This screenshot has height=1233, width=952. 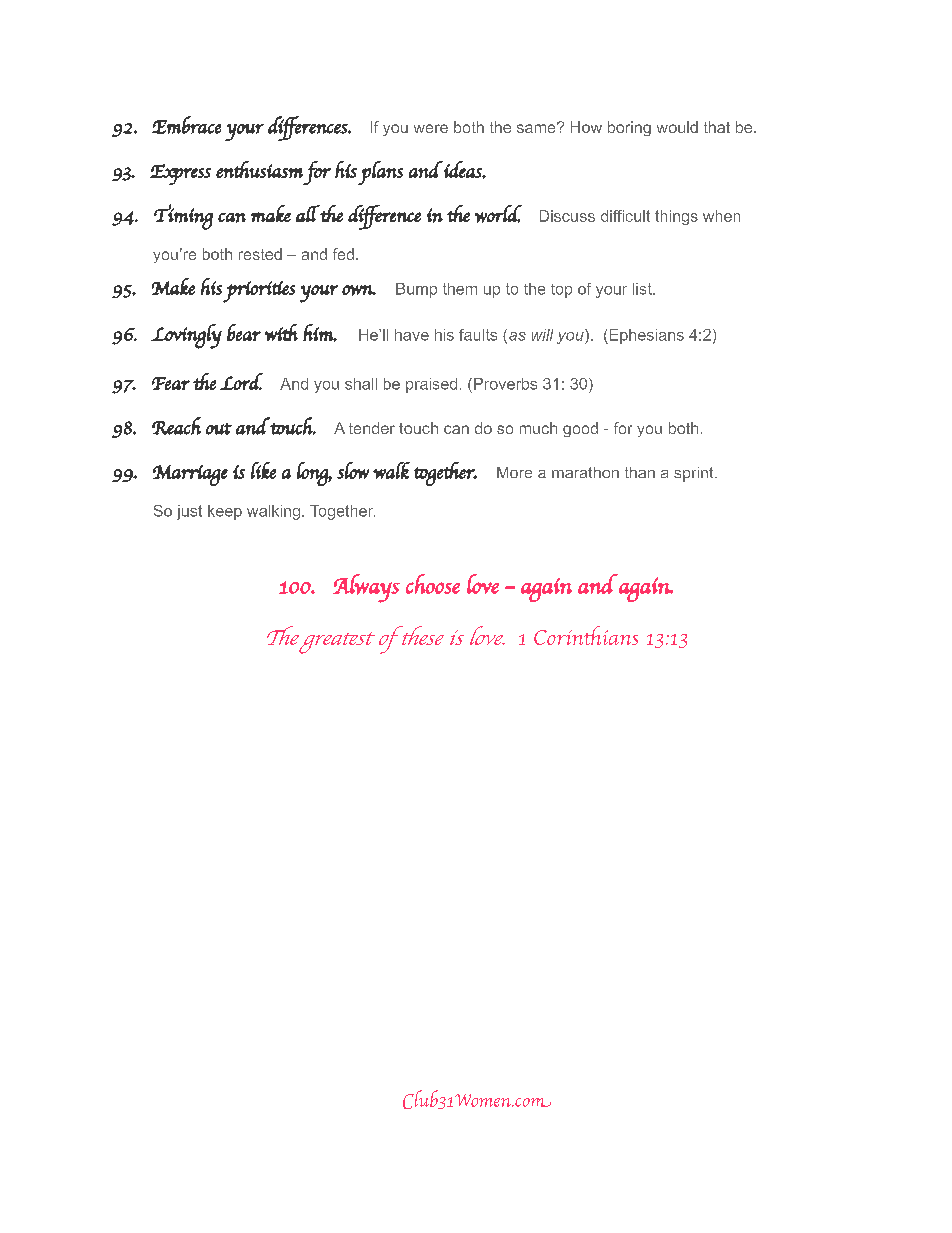 What do you see at coordinates (695, 474) in the screenshot?
I see `sprint` at bounding box center [695, 474].
